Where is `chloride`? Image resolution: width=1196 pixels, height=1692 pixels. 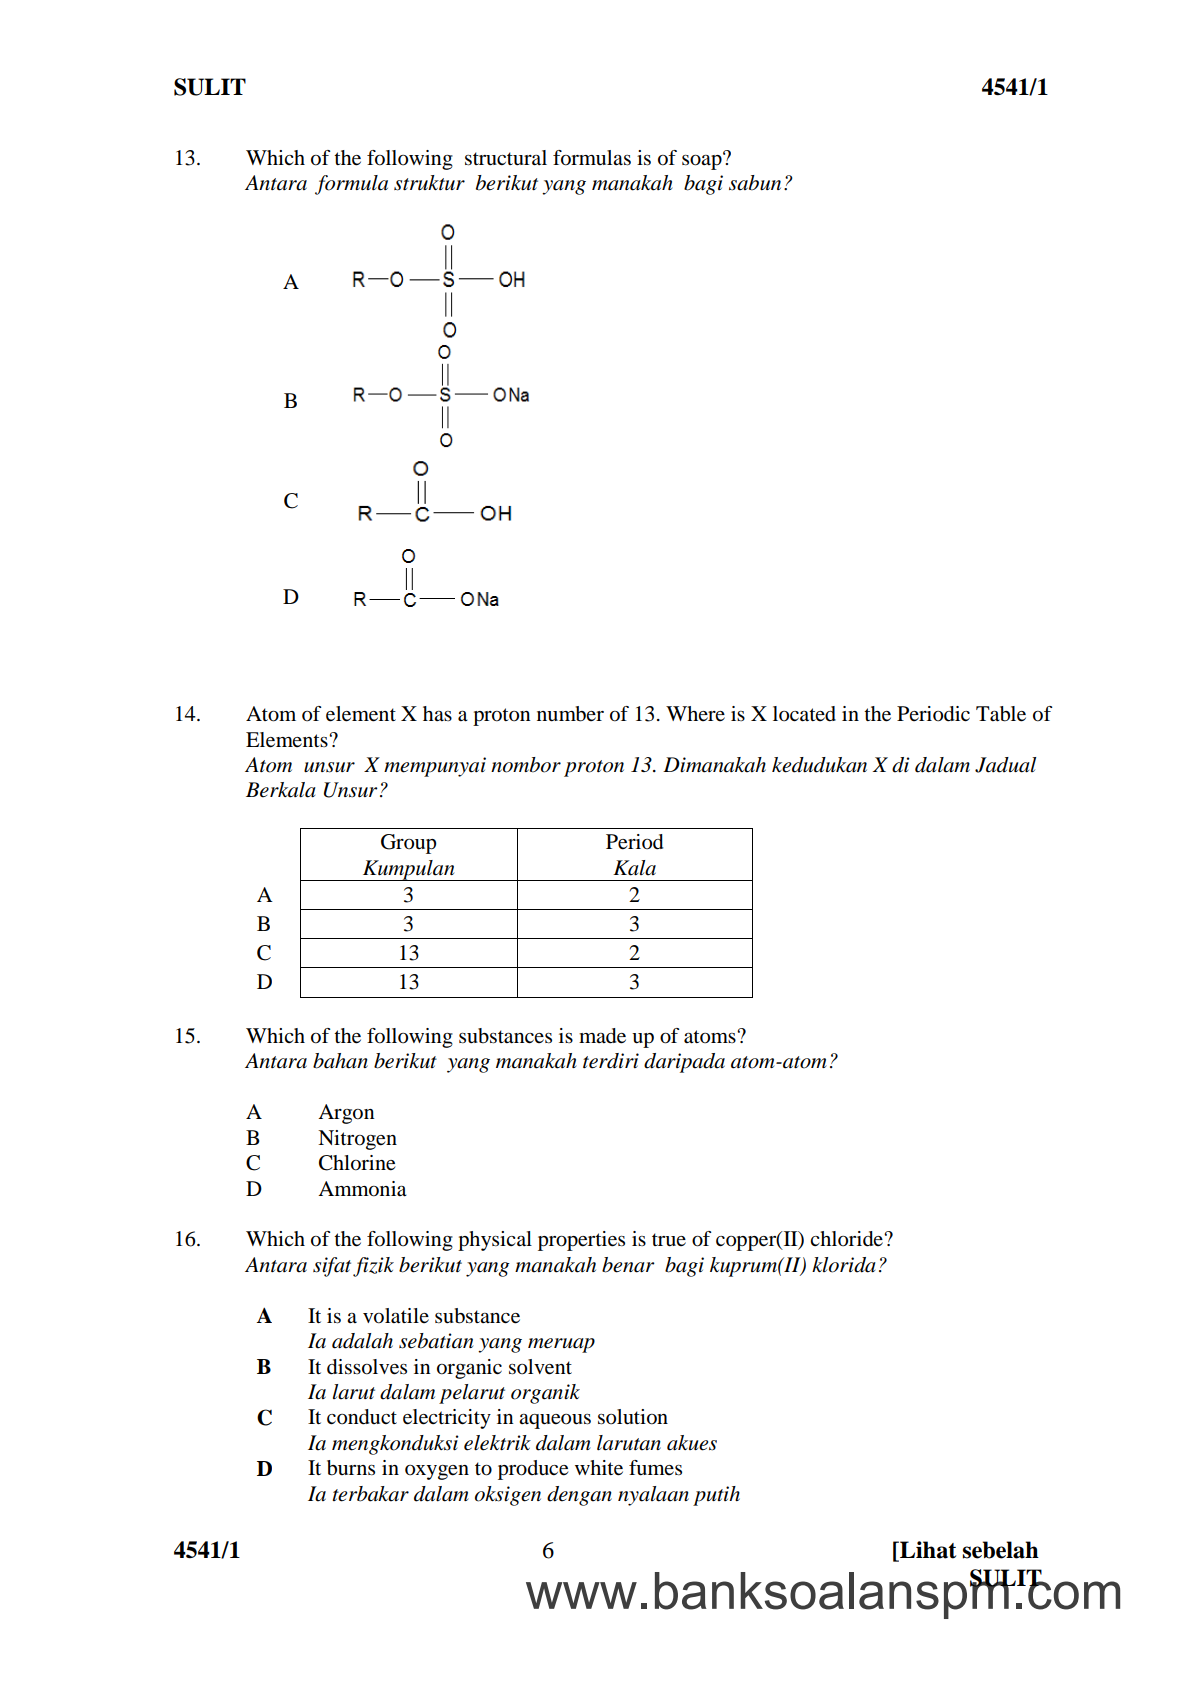
chloride is located at coordinates (847, 1239).
